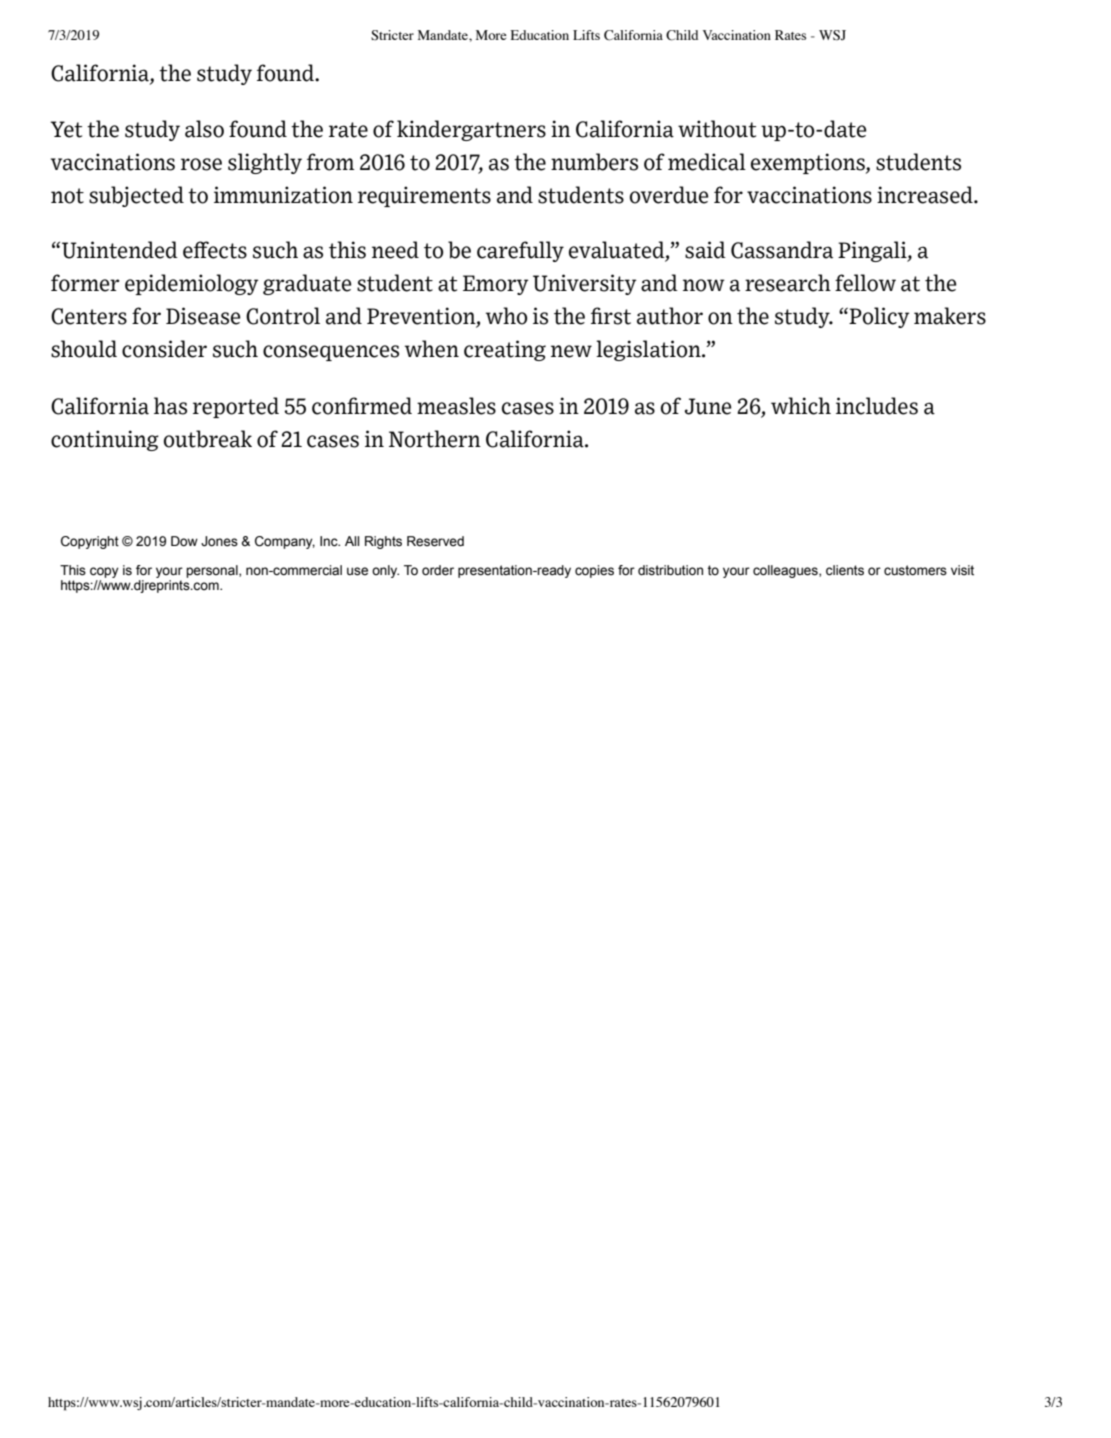 The width and height of the page is (1111, 1438). I want to click on kindergartners, so click(471, 130).
